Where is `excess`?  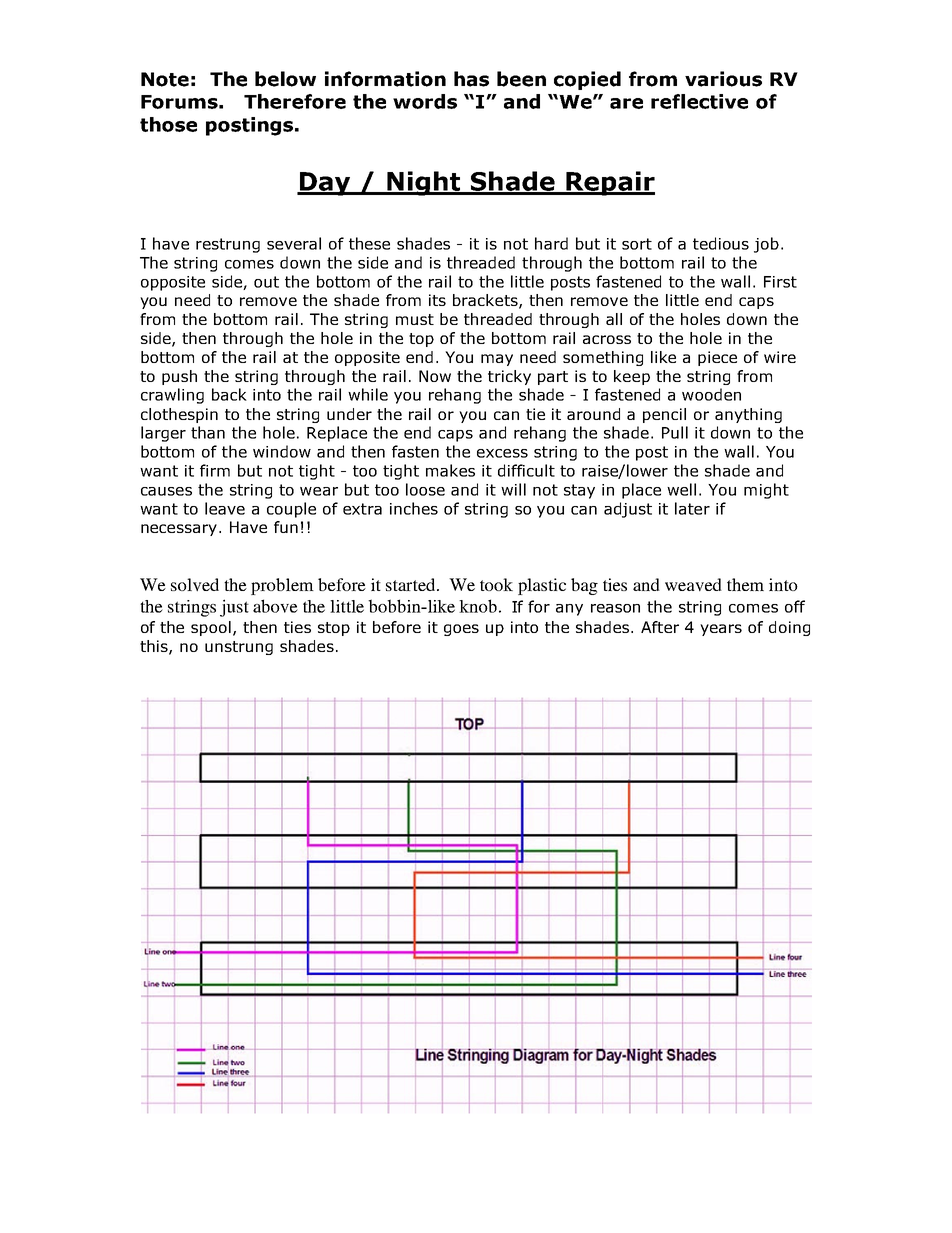
excess is located at coordinates (502, 453).
